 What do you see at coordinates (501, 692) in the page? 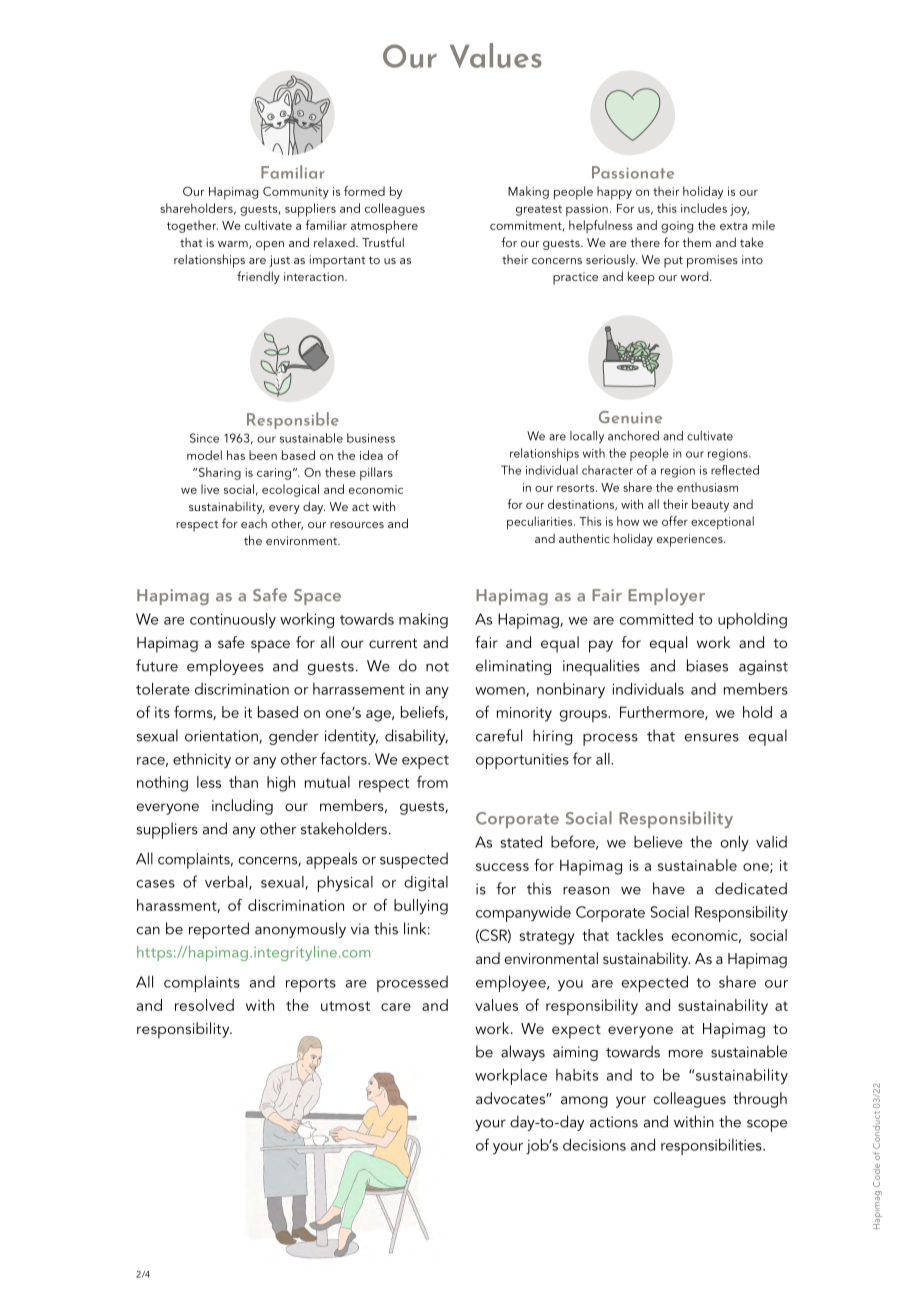
I see `women` at bounding box center [501, 692].
